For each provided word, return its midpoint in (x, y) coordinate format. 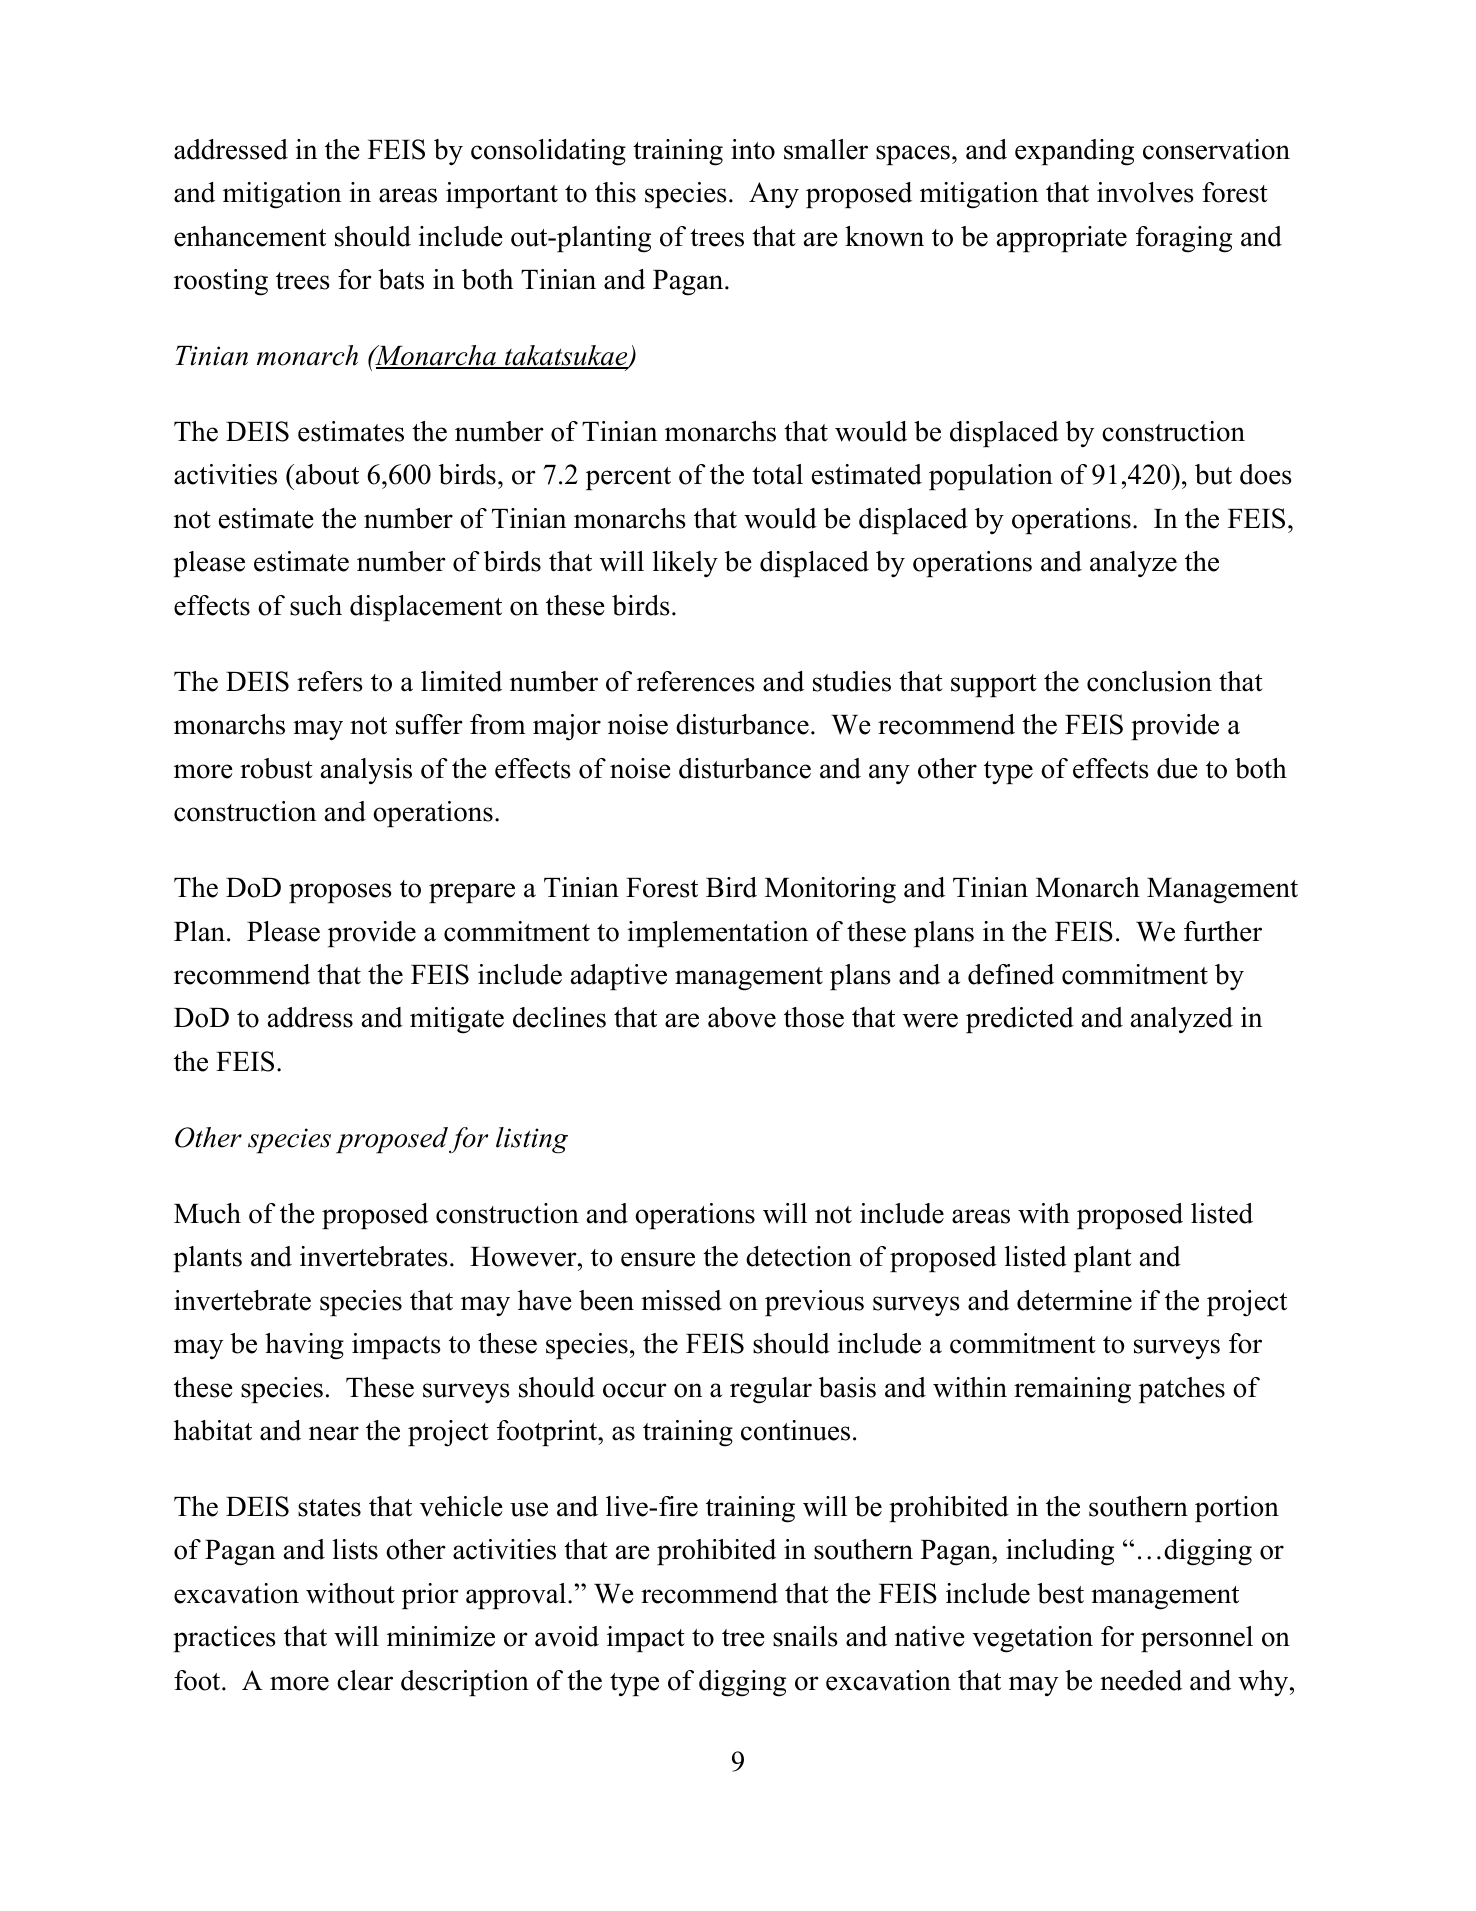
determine (1074, 1300)
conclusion (1149, 681)
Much (207, 1213)
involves (1145, 192)
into (753, 149)
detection (799, 1256)
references (696, 681)
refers (330, 681)
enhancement (250, 236)
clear (365, 1680)
